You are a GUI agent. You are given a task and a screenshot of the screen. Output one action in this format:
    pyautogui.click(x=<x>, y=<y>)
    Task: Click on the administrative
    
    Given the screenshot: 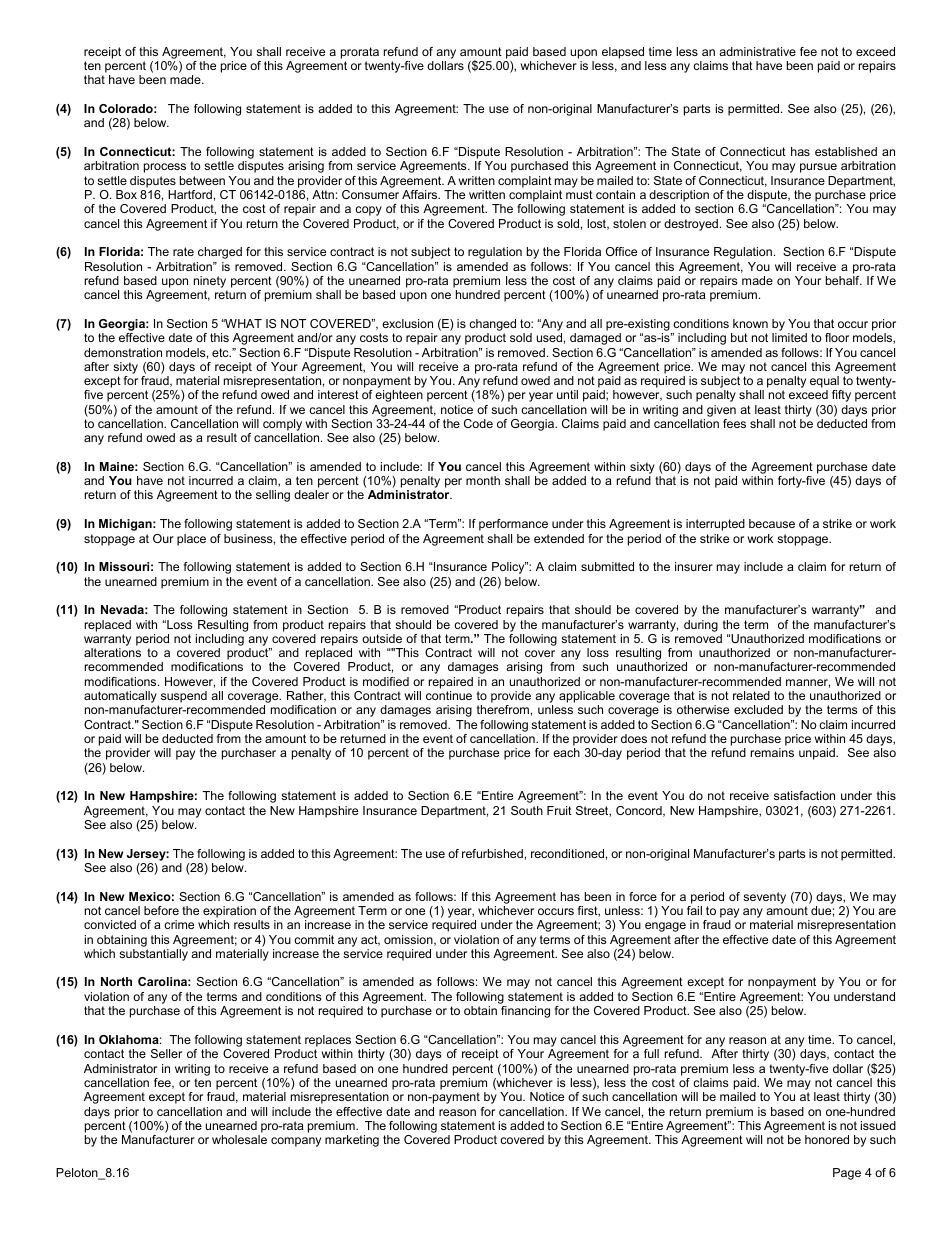 What is the action you would take?
    pyautogui.click(x=757, y=51)
